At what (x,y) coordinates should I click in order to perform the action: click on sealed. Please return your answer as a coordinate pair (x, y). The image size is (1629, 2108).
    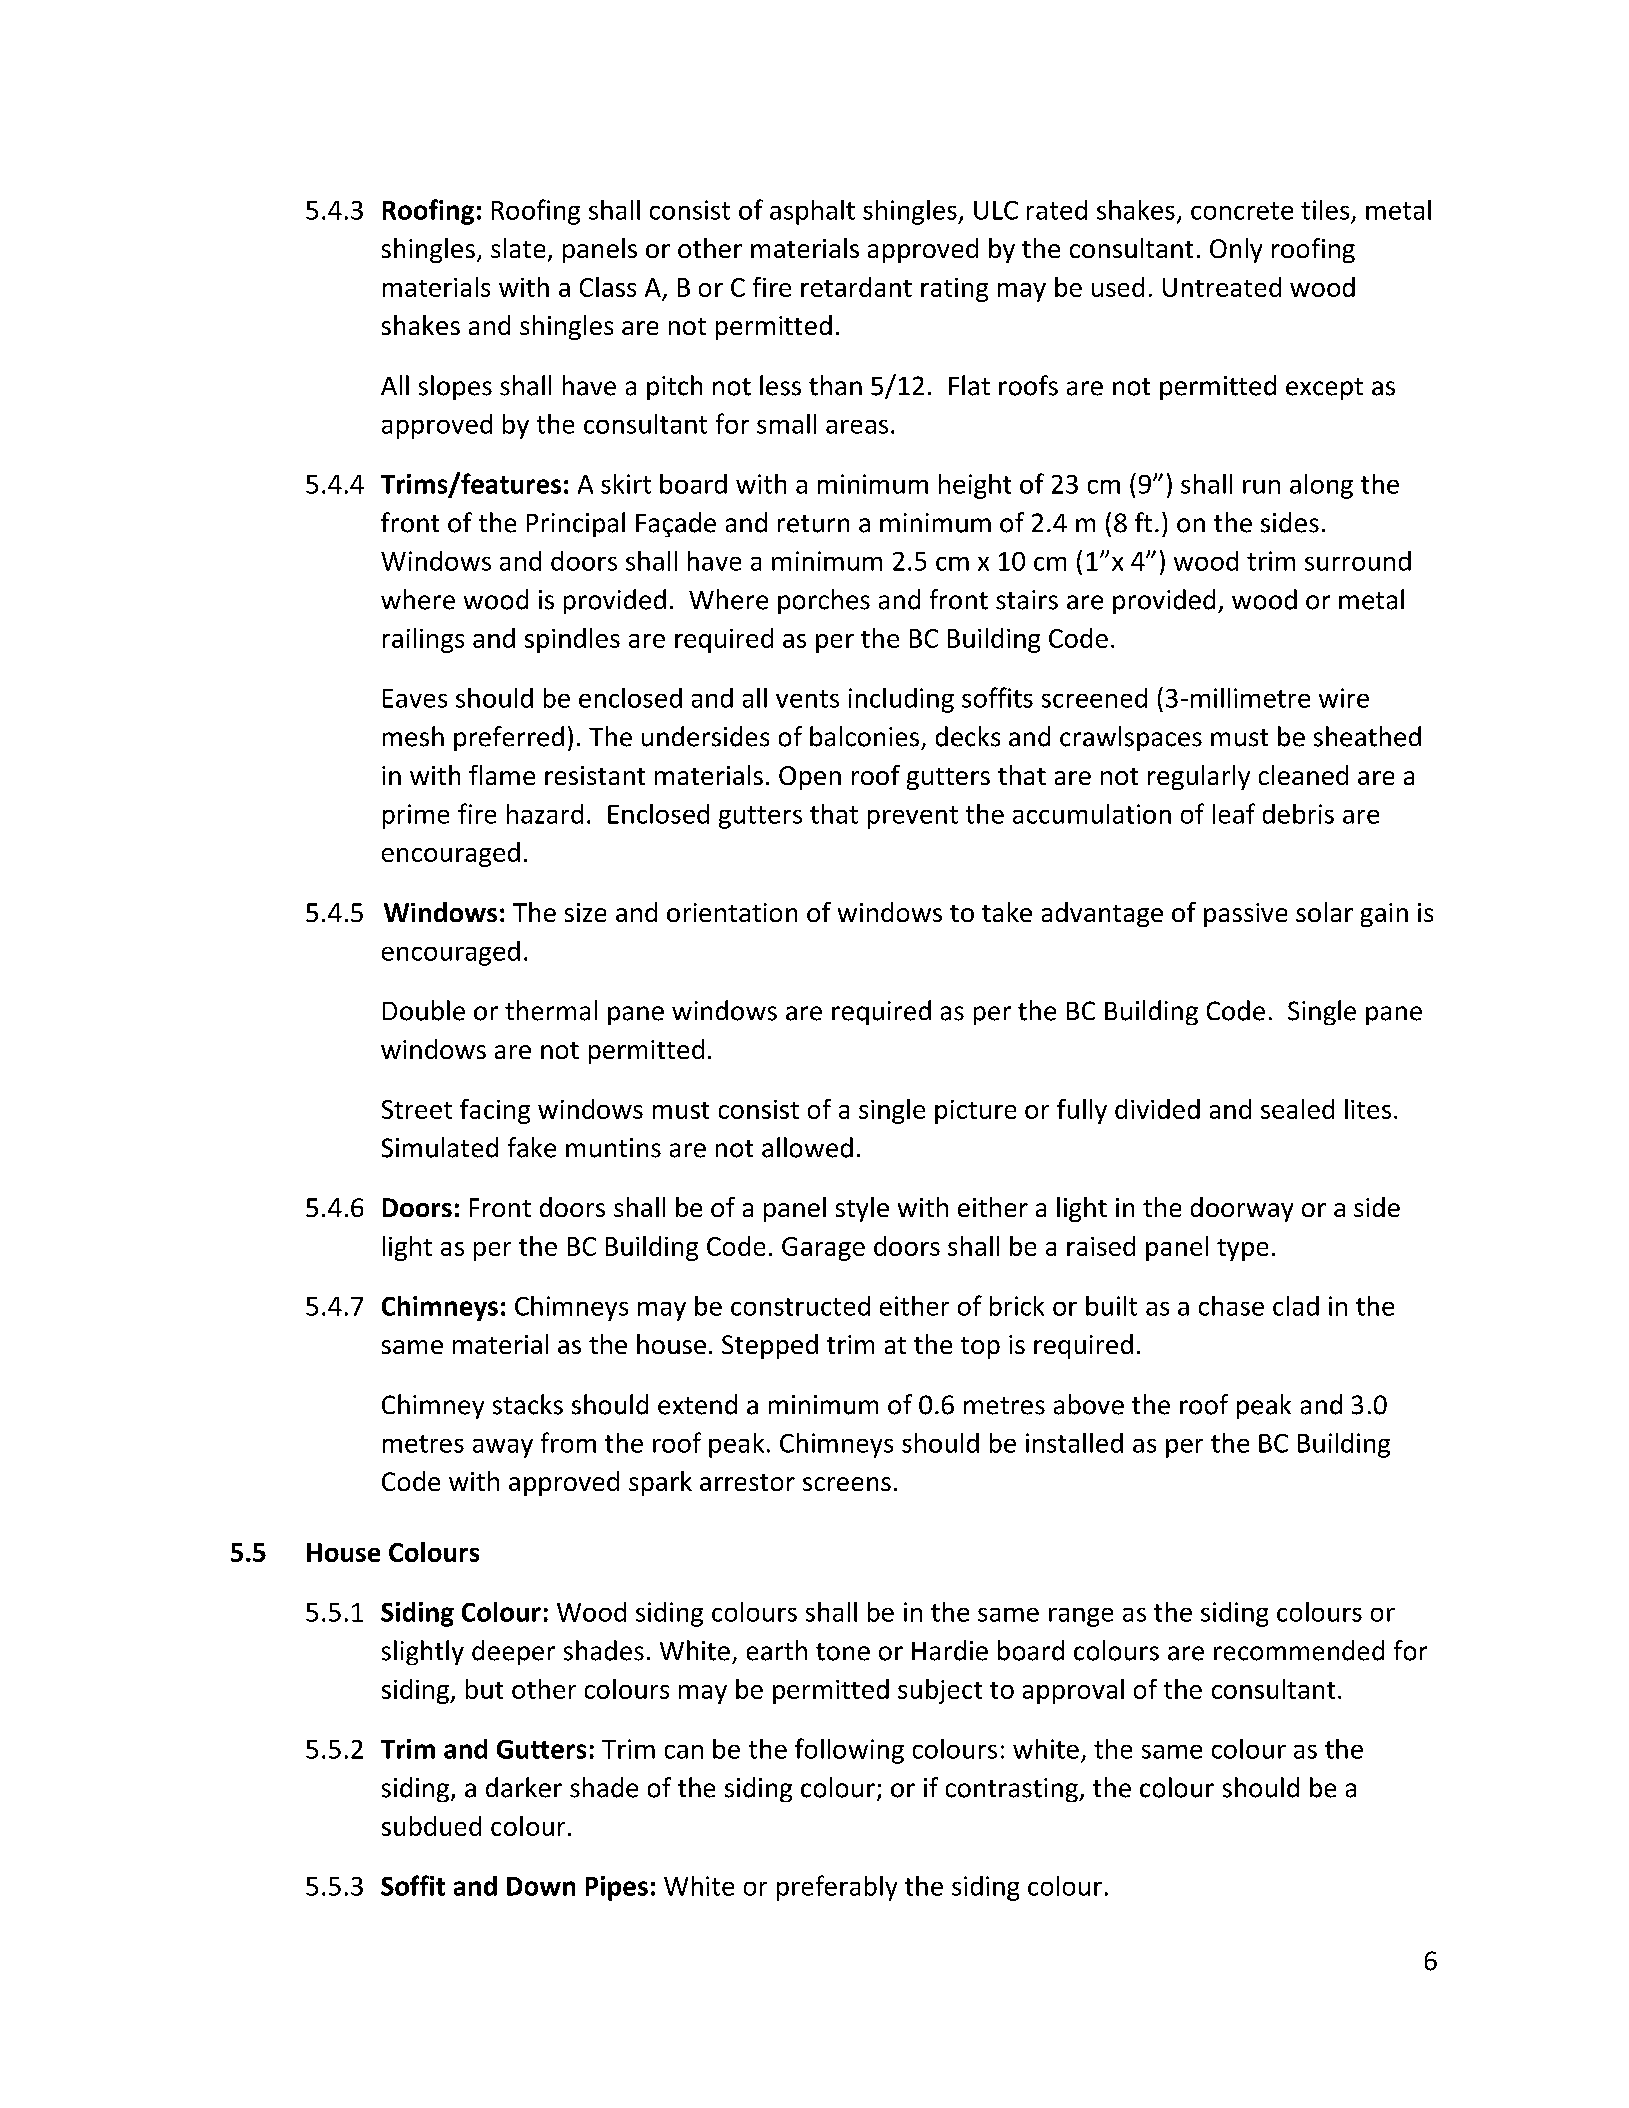
    Looking at the image, I should click on (1297, 1109).
